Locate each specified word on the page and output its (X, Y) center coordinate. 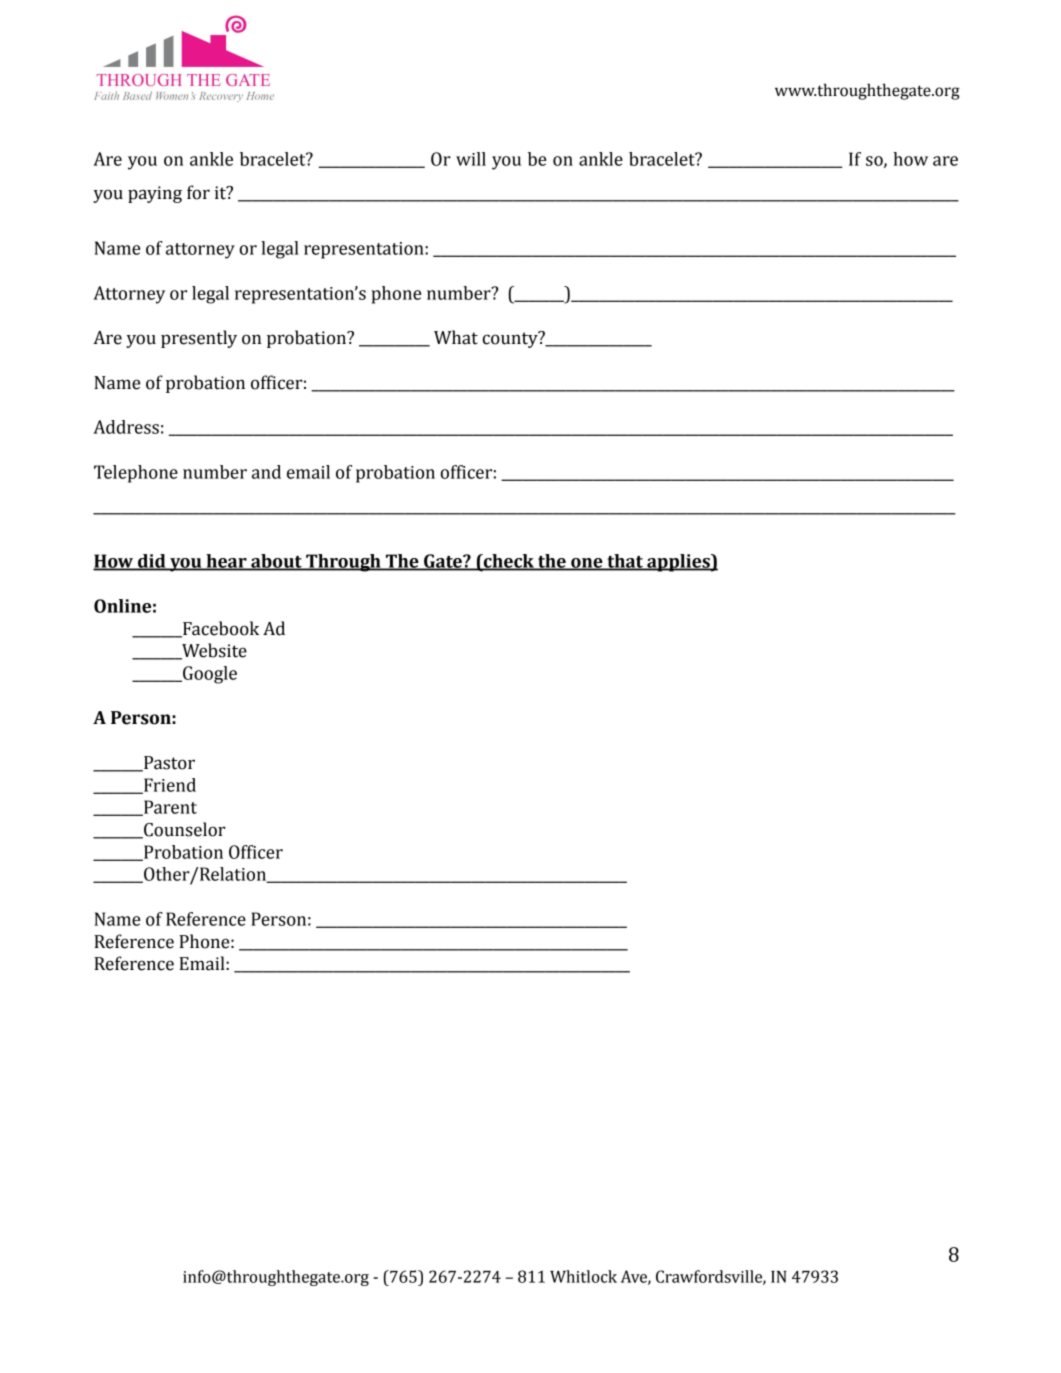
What (456, 337)
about (276, 562)
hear (226, 562)
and (266, 472)
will (471, 159)
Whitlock (583, 1276)
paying (155, 194)
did (152, 562)
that (625, 562)
